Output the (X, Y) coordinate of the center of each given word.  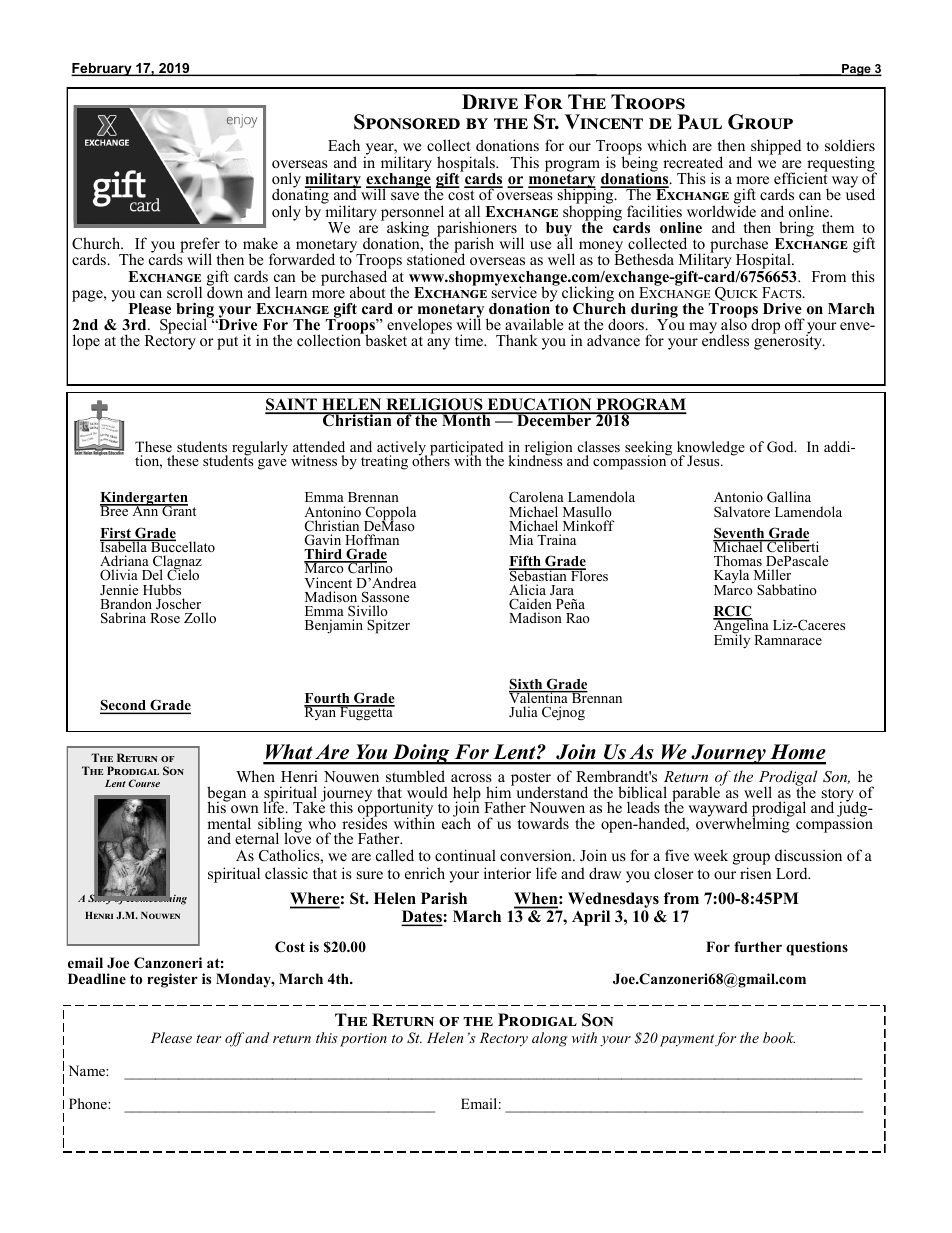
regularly (260, 449)
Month (466, 420)
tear (208, 1038)
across (471, 778)
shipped (775, 148)
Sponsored (407, 122)
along (550, 1039)
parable (696, 794)
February (102, 69)
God (781, 447)
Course (144, 783)
